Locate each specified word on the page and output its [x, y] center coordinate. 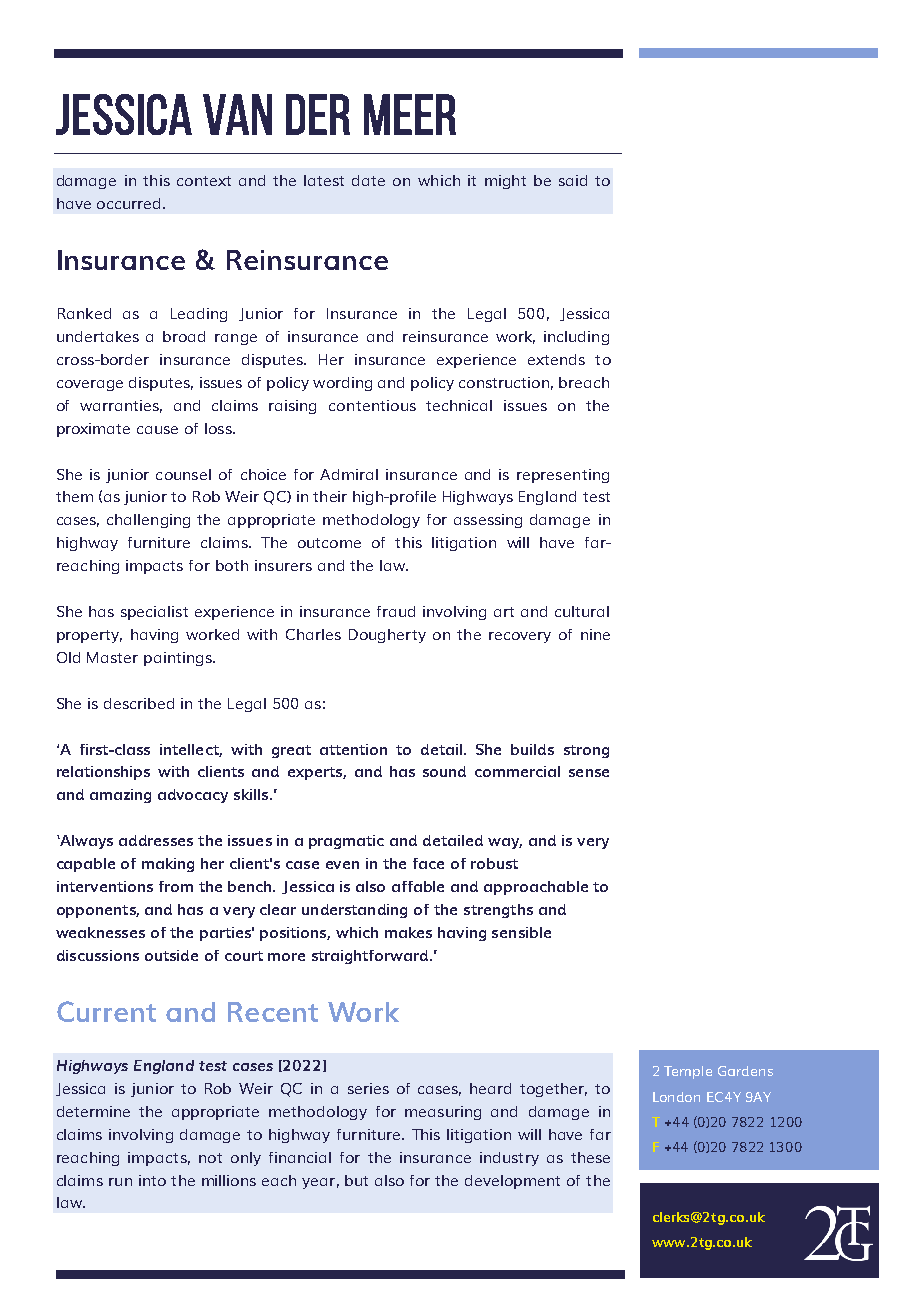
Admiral [349, 474]
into [152, 1180]
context [204, 181]
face [428, 863]
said [573, 180]
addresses [156, 840]
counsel [183, 474]
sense [589, 773]
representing [563, 476]
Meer [410, 114]
